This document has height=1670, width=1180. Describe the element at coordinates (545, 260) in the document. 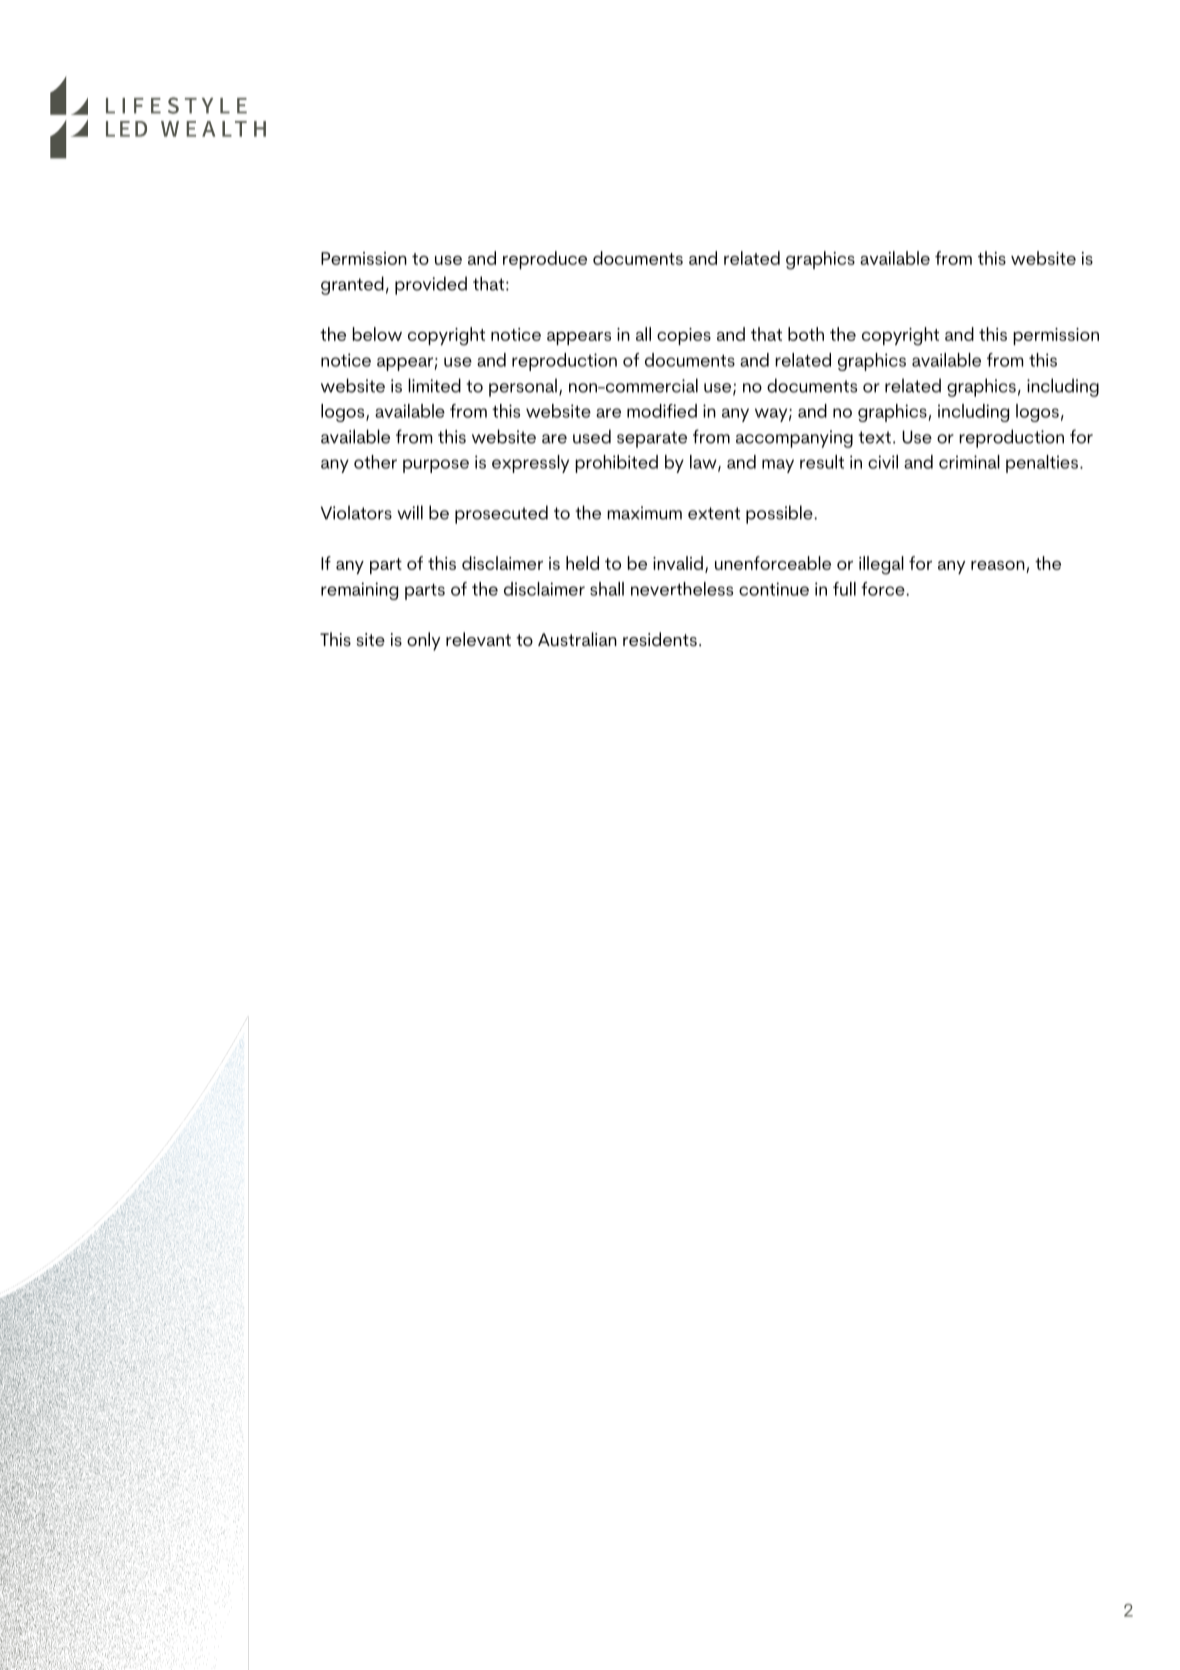

I see `reproduce` at that location.
